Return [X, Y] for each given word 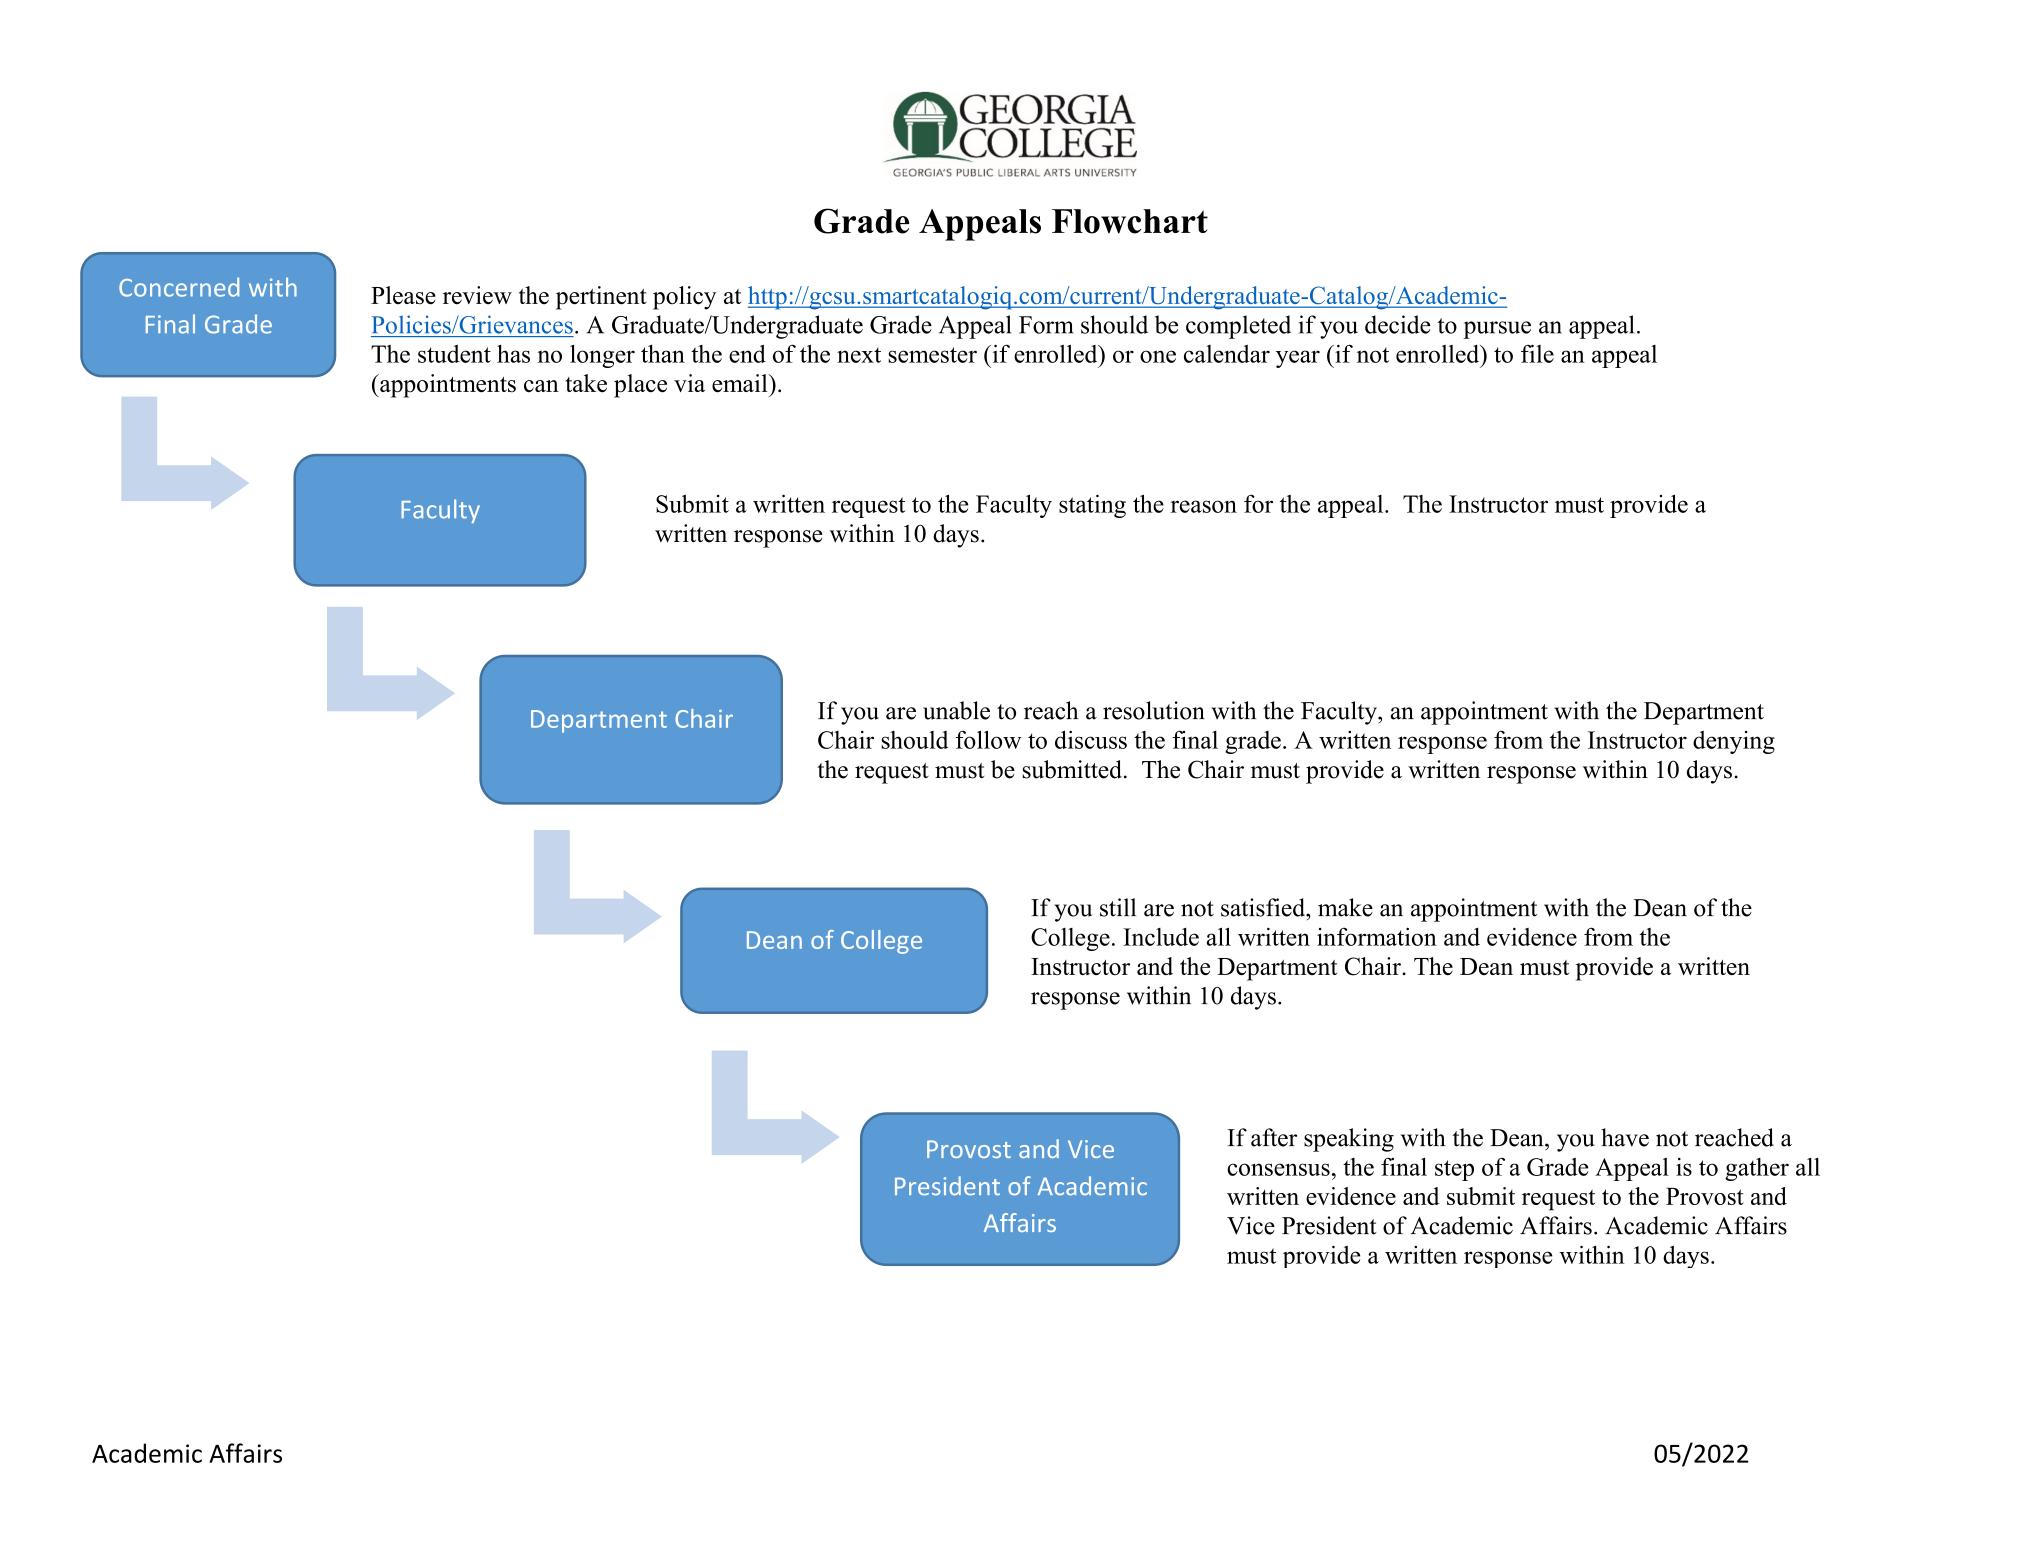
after [1274, 1137]
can [541, 386]
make [1345, 907]
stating [1092, 506]
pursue [1497, 330]
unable [956, 710]
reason [1203, 506]
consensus [1278, 1169]
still [1118, 907]
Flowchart [1130, 221]
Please [403, 295]
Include [1161, 937]
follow [988, 739]
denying [1734, 742]
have [1625, 1137]
